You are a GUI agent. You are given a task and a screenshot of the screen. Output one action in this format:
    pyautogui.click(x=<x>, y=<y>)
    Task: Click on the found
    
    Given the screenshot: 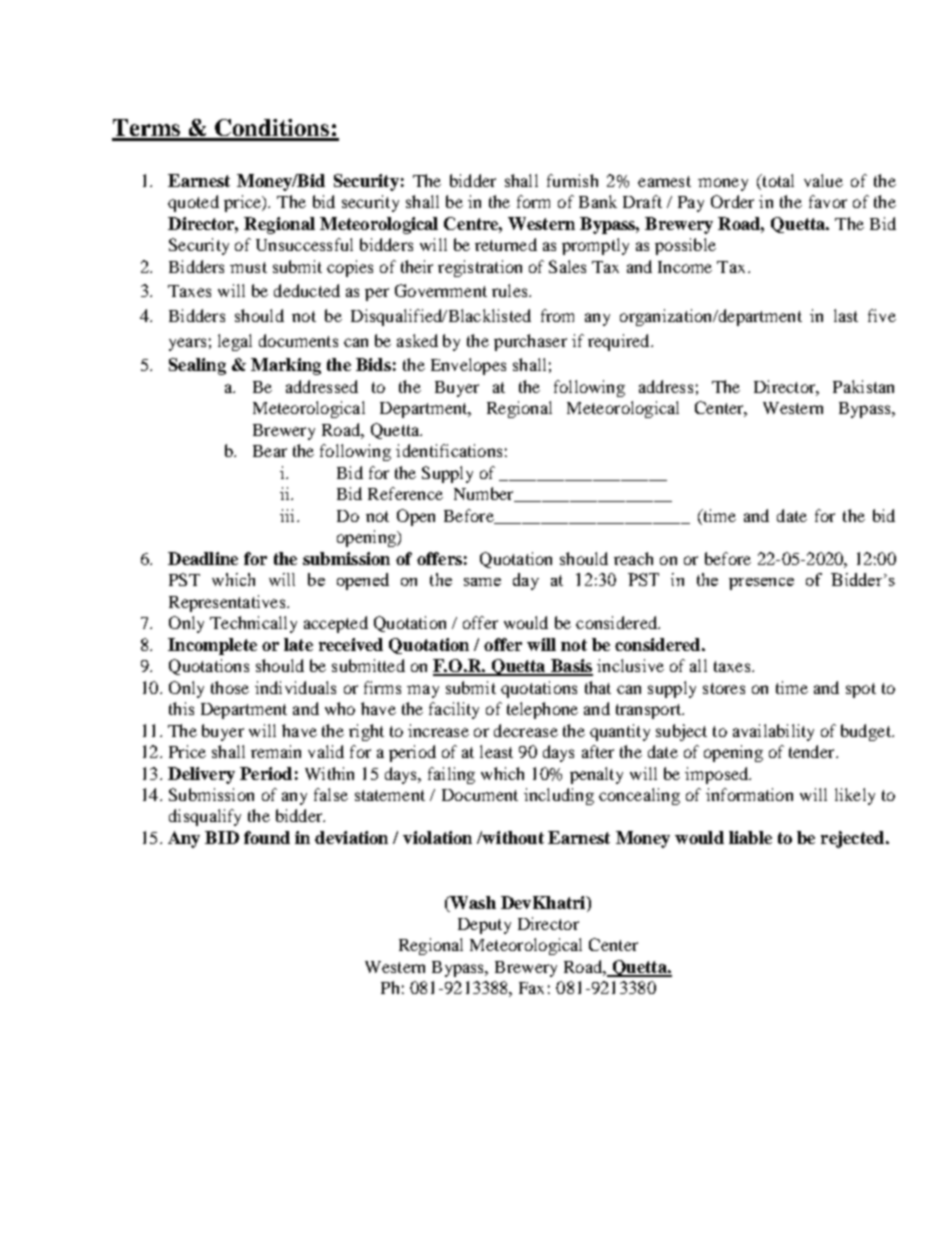 What is the action you would take?
    pyautogui.click(x=267, y=837)
